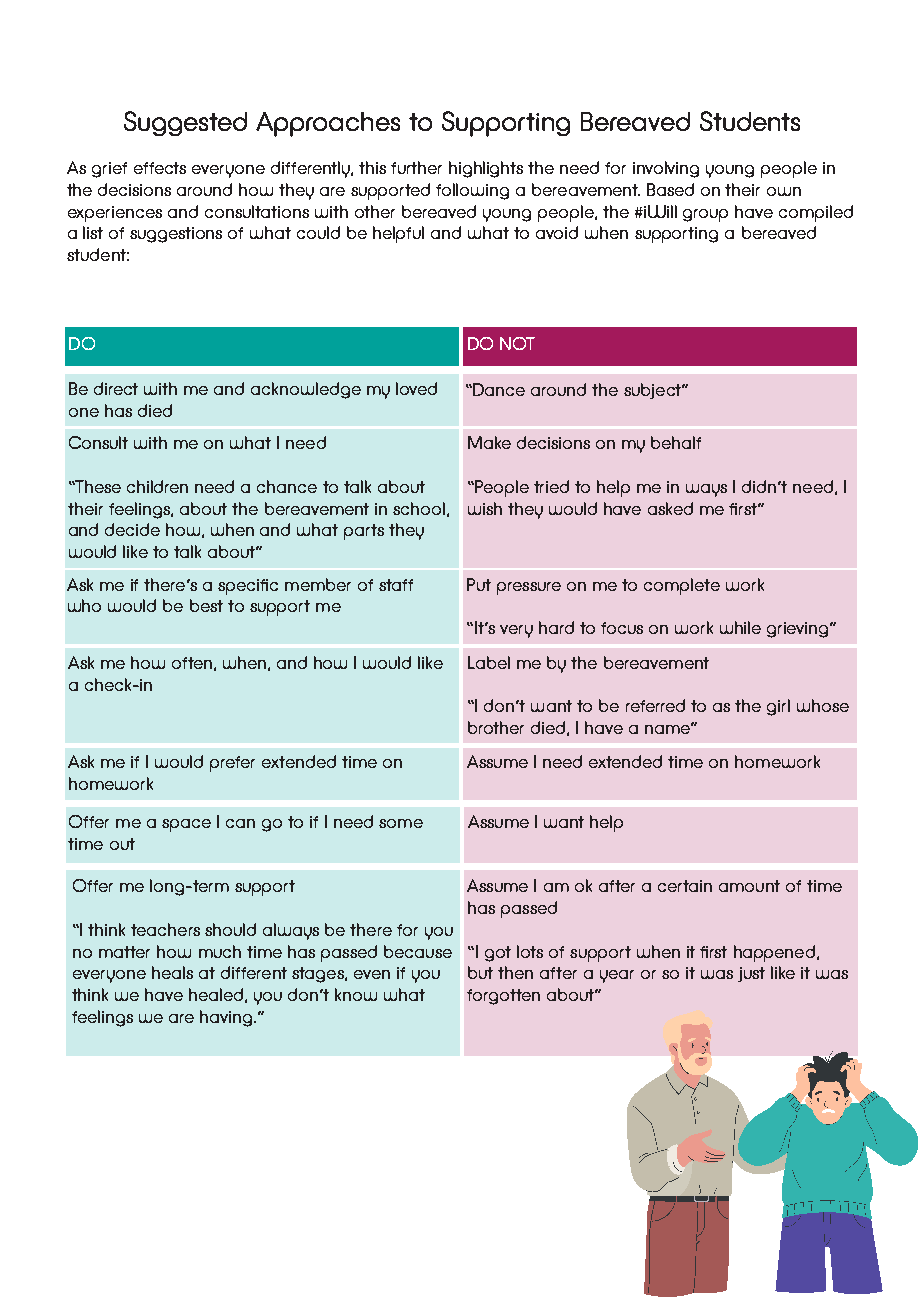 This page has height=1297, width=924. What do you see at coordinates (479, 584) in the page?
I see `Put` at bounding box center [479, 584].
